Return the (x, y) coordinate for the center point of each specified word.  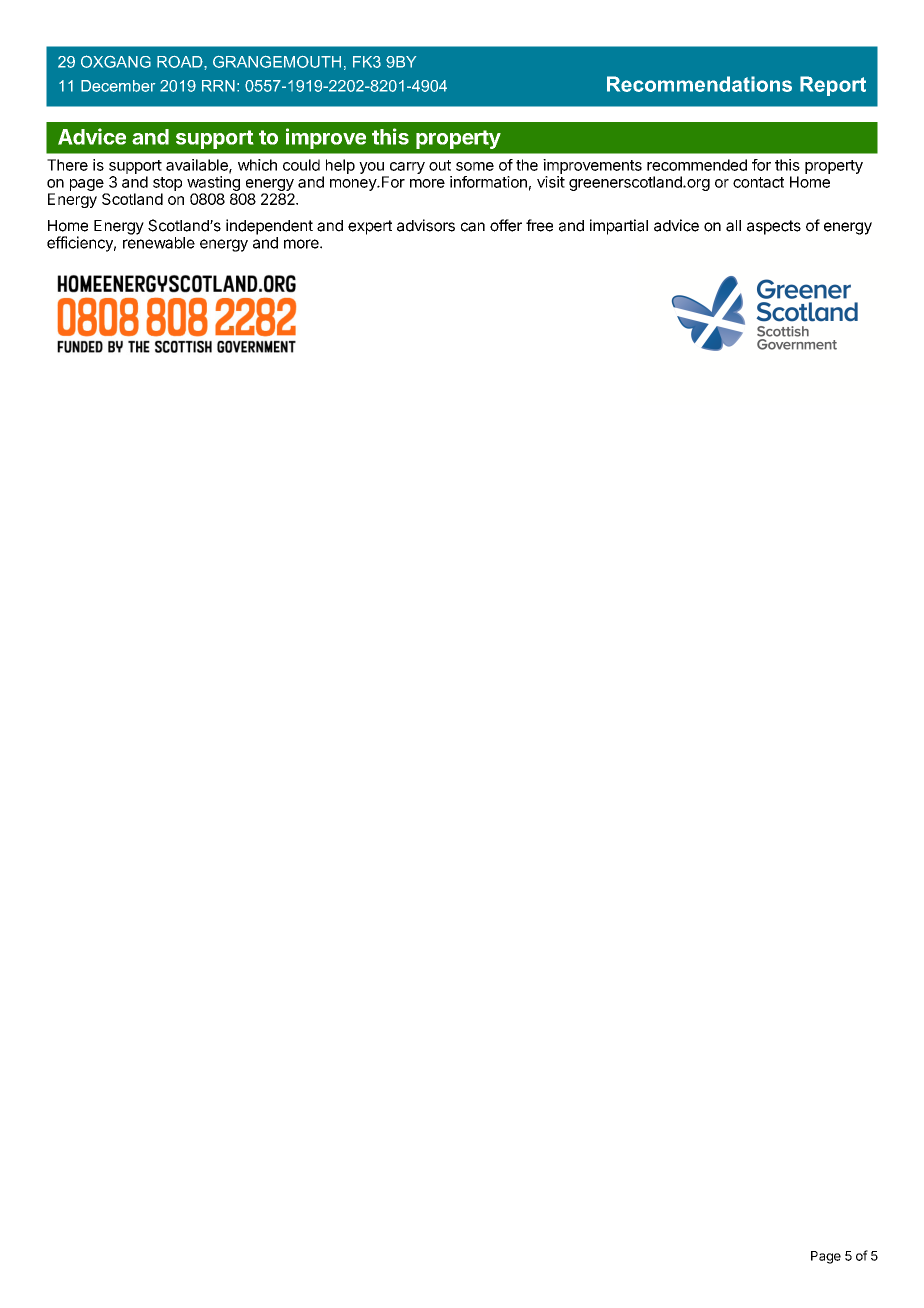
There (67, 165)
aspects (774, 227)
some (475, 166)
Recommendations (699, 84)
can (473, 227)
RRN (218, 86)
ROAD (181, 62)
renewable (159, 243)
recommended (697, 165)
